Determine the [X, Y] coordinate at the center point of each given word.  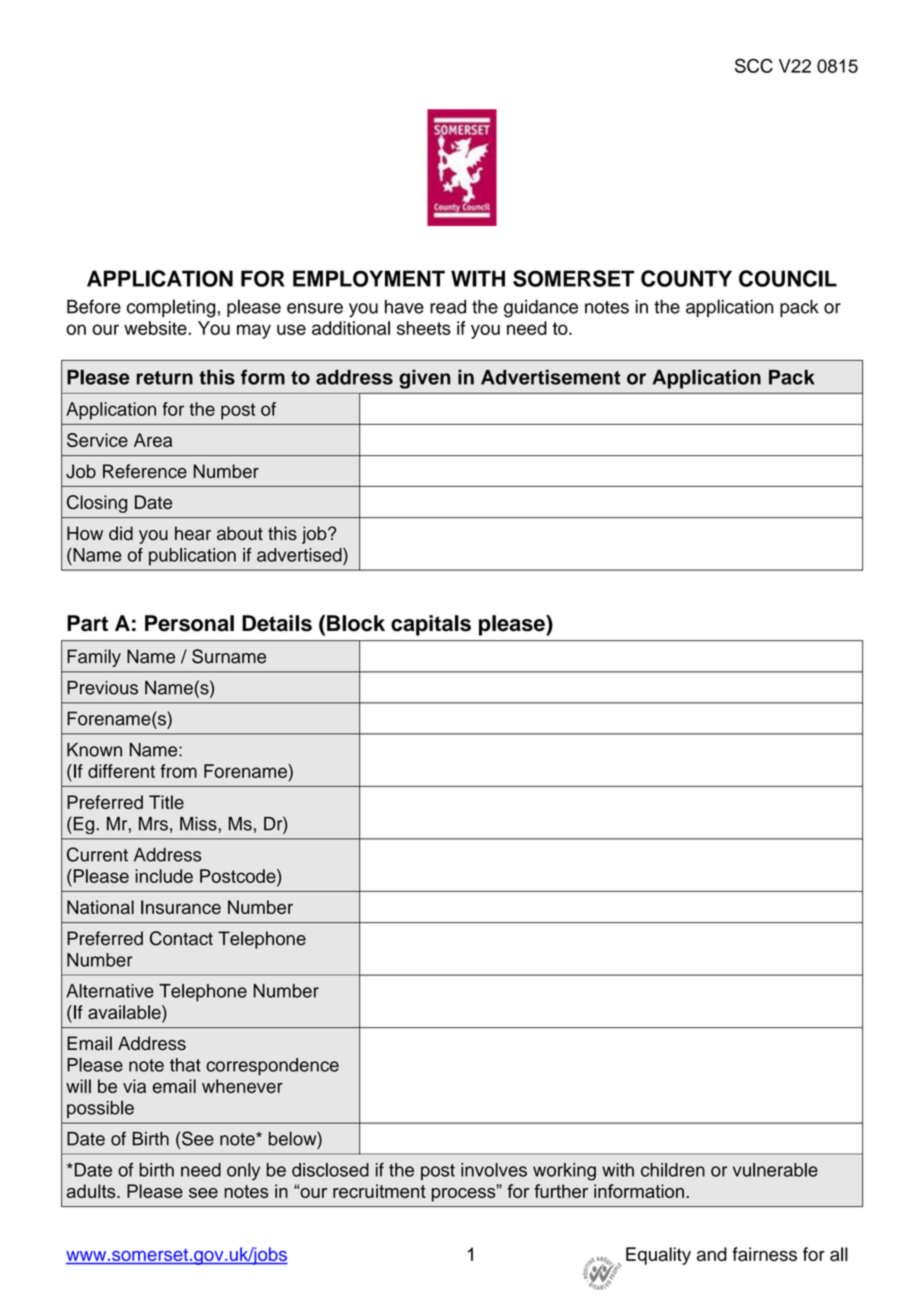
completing [171, 308]
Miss [199, 824]
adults [92, 1191]
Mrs [153, 824]
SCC [754, 65]
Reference [145, 471]
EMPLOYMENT [369, 278]
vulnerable [775, 1170]
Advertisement [551, 377]
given [425, 379]
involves [494, 1170]
